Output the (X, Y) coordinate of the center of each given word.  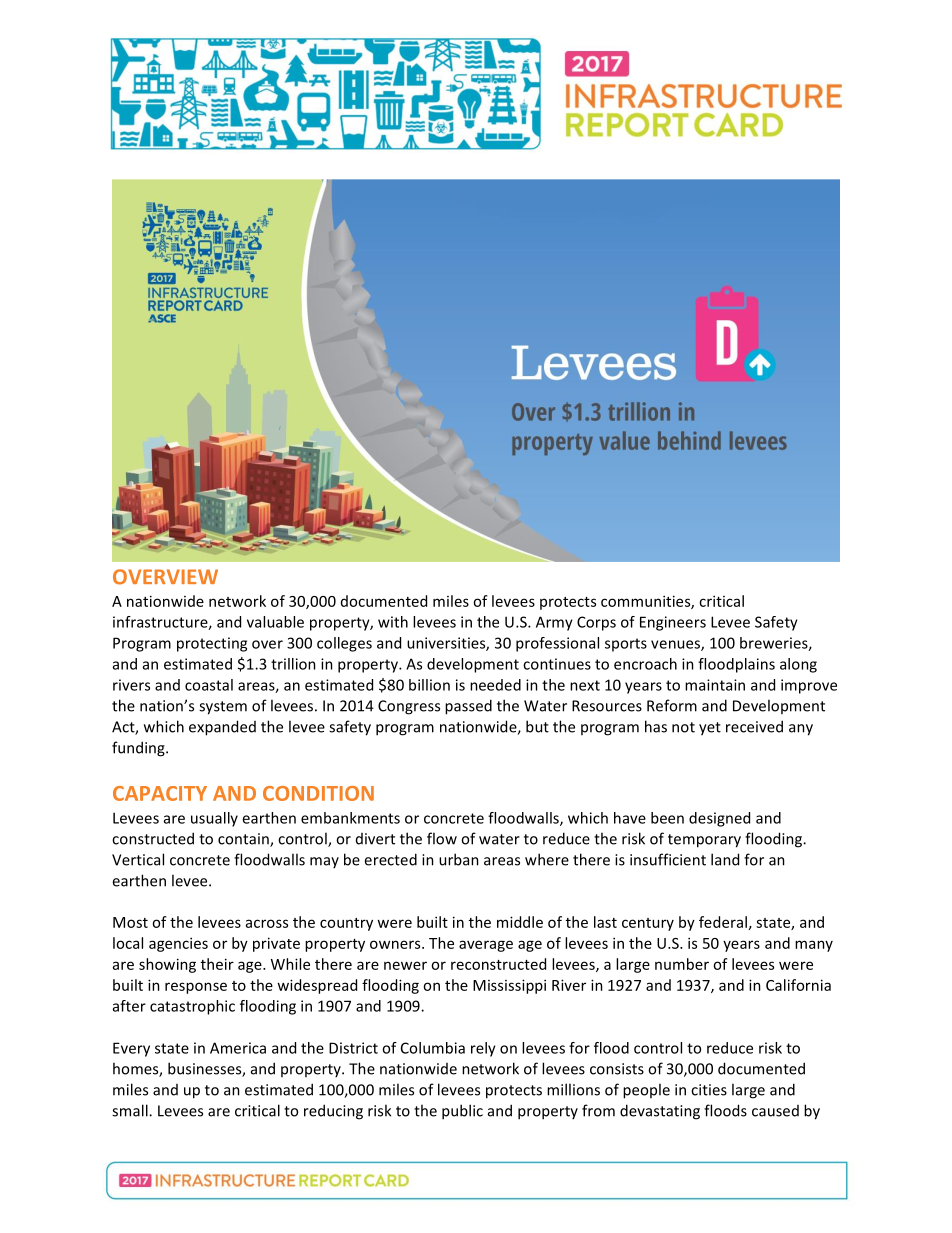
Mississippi (509, 986)
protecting (212, 644)
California (798, 985)
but (537, 726)
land (725, 859)
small (131, 1110)
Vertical (138, 859)
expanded (222, 728)
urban (459, 859)
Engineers (673, 623)
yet (710, 729)
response (196, 988)
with (393, 622)
